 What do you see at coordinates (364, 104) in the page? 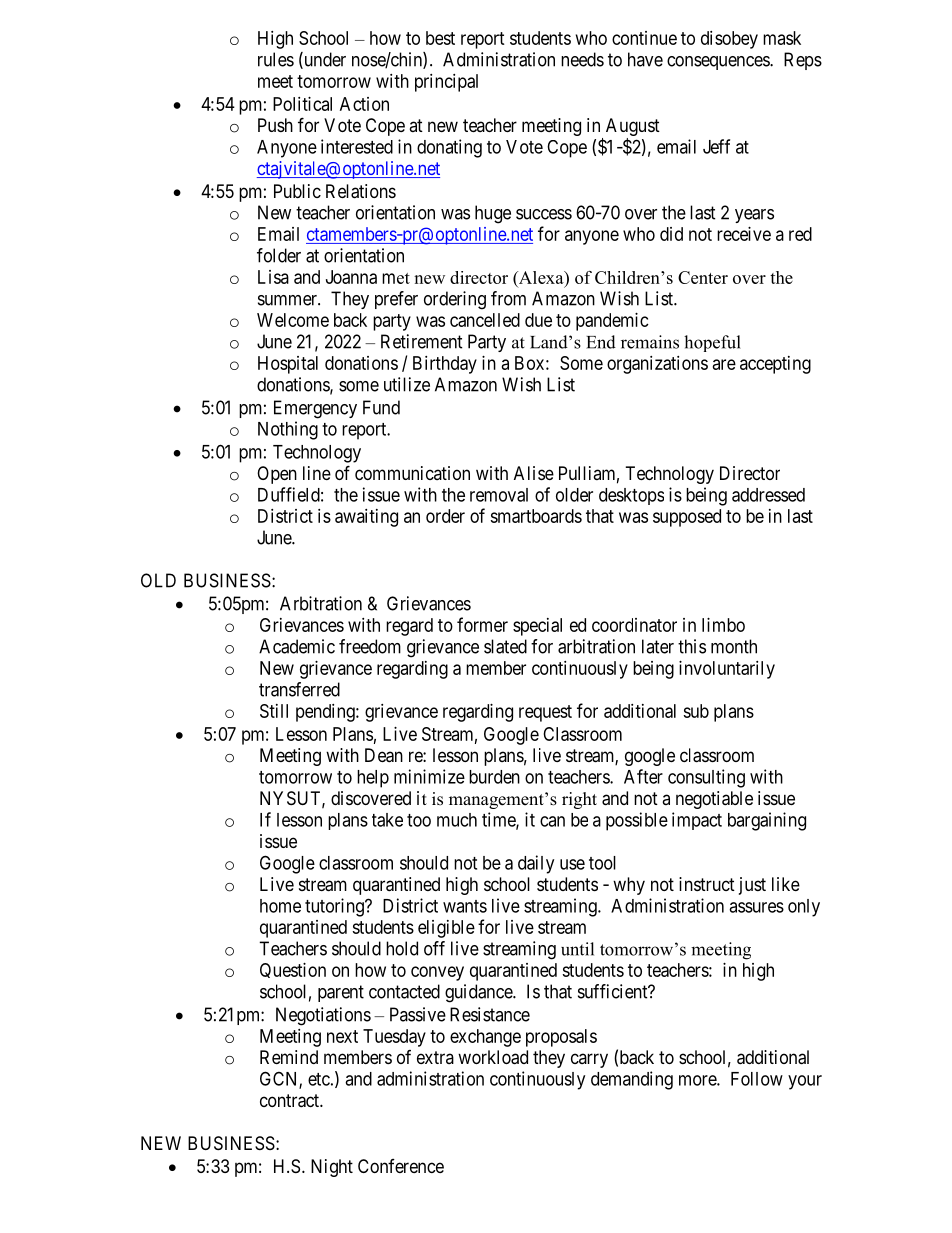
I see `Action` at bounding box center [364, 104].
